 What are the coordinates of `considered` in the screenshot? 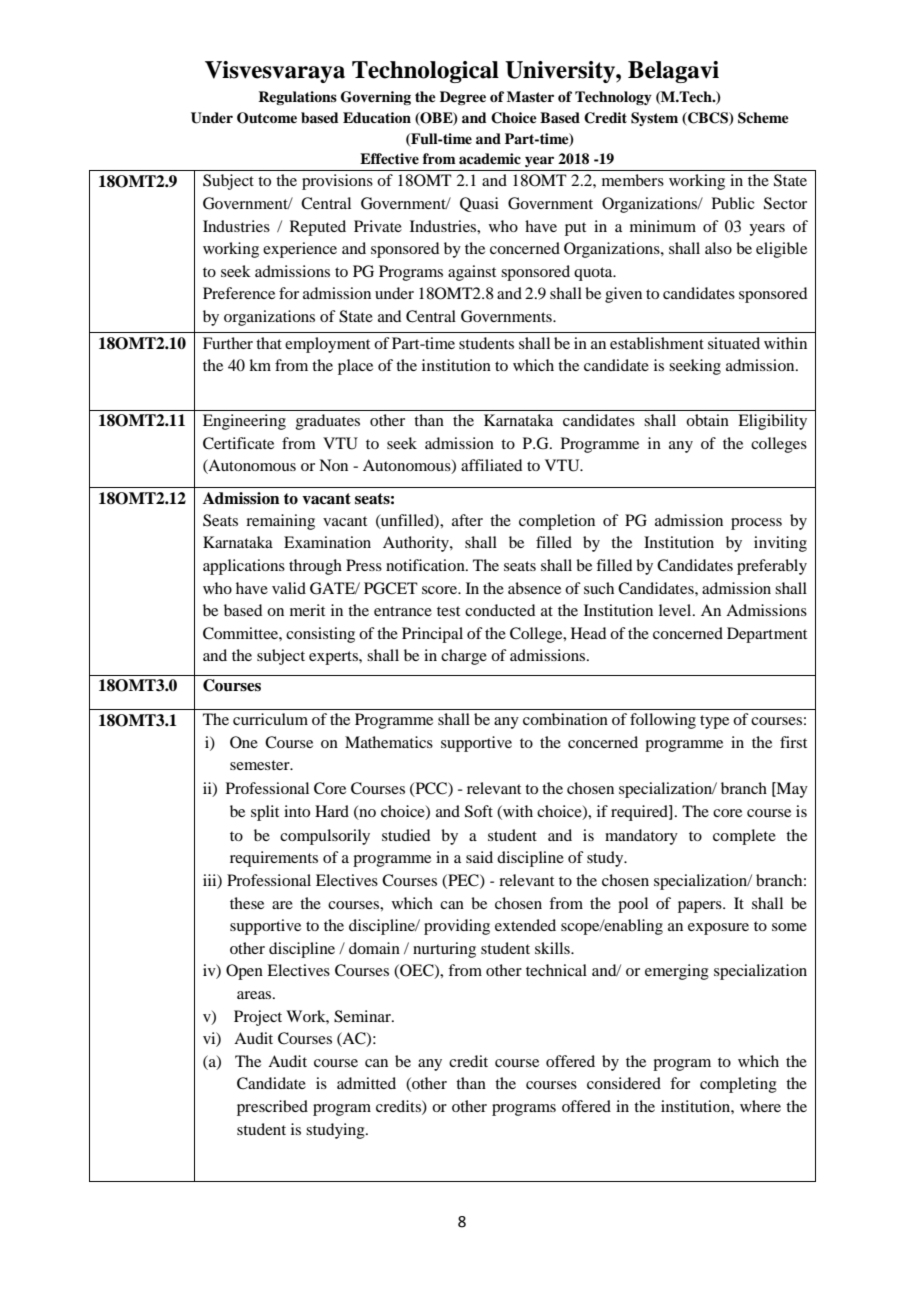 It's located at (624, 1083).
